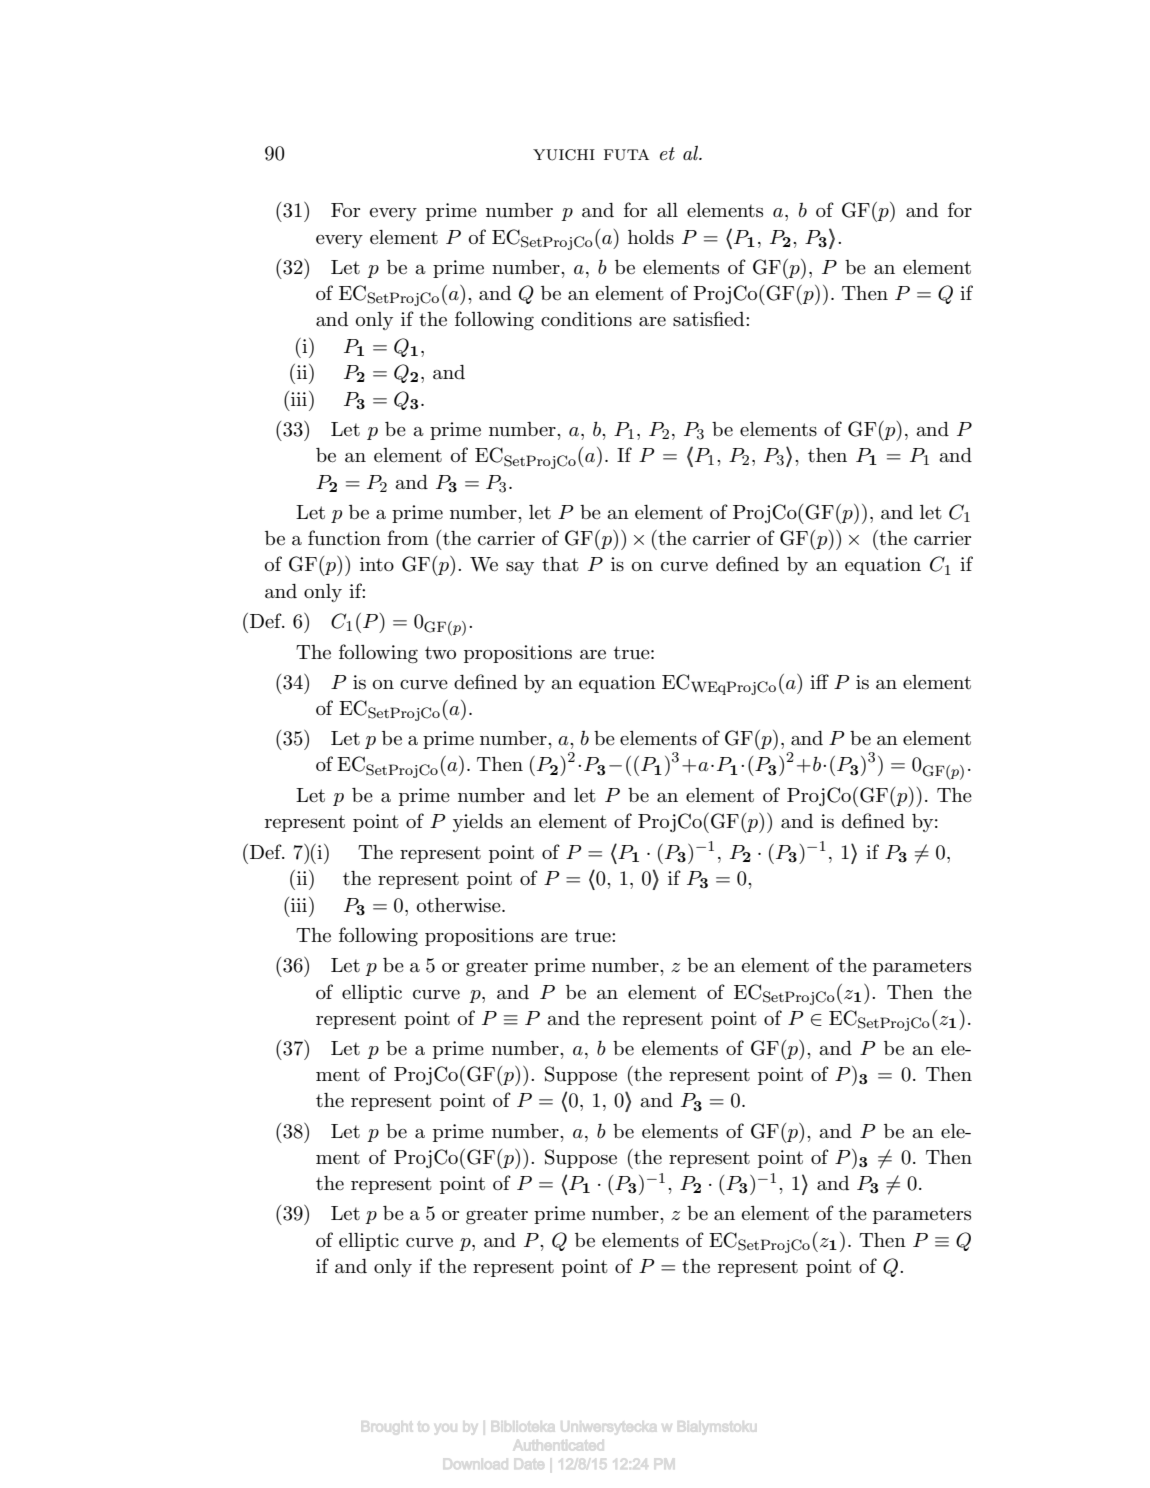  Describe the element at coordinates (586, 319) in the document. I see `conditions` at that location.
